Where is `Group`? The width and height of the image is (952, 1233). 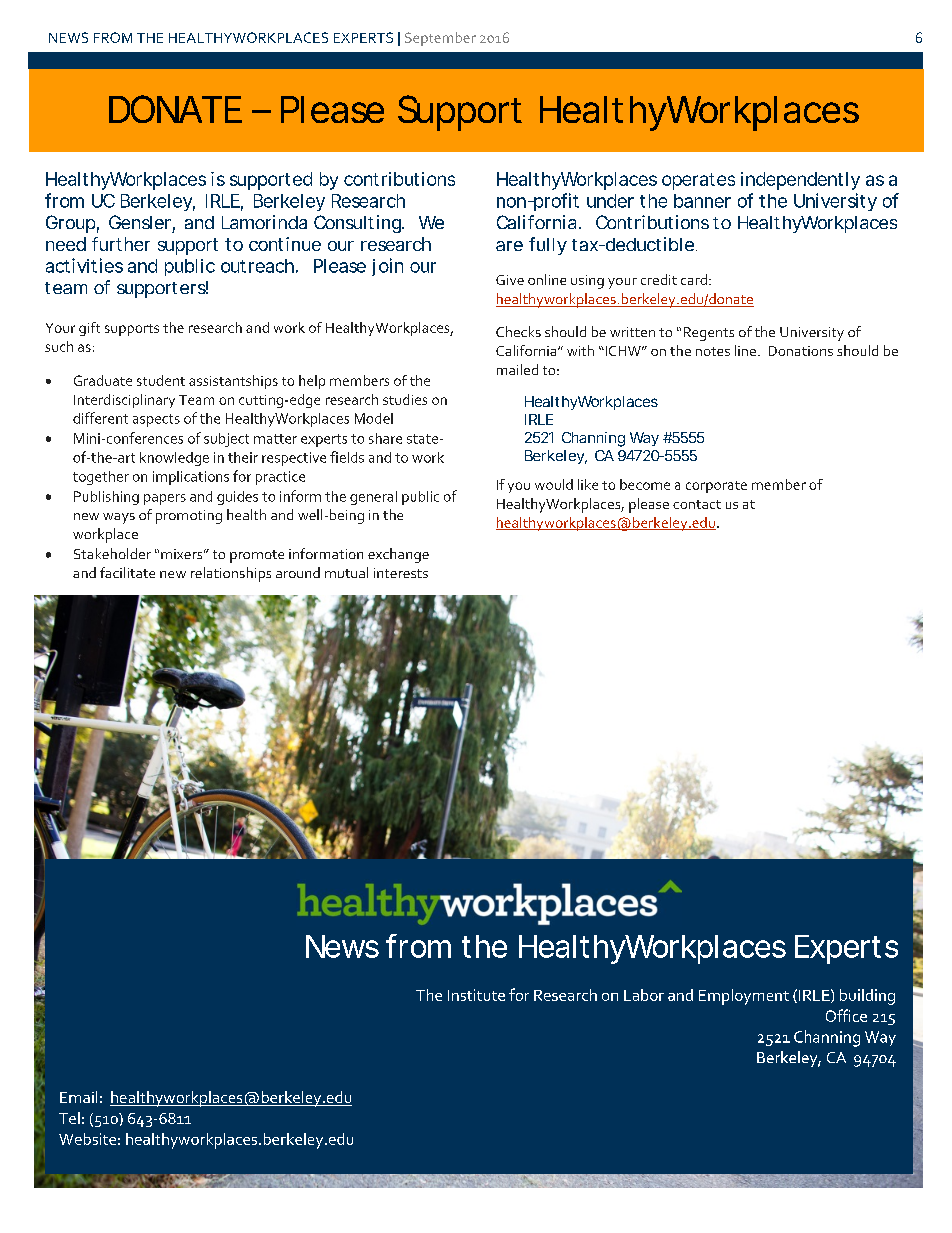
Group is located at coordinates (70, 224).
